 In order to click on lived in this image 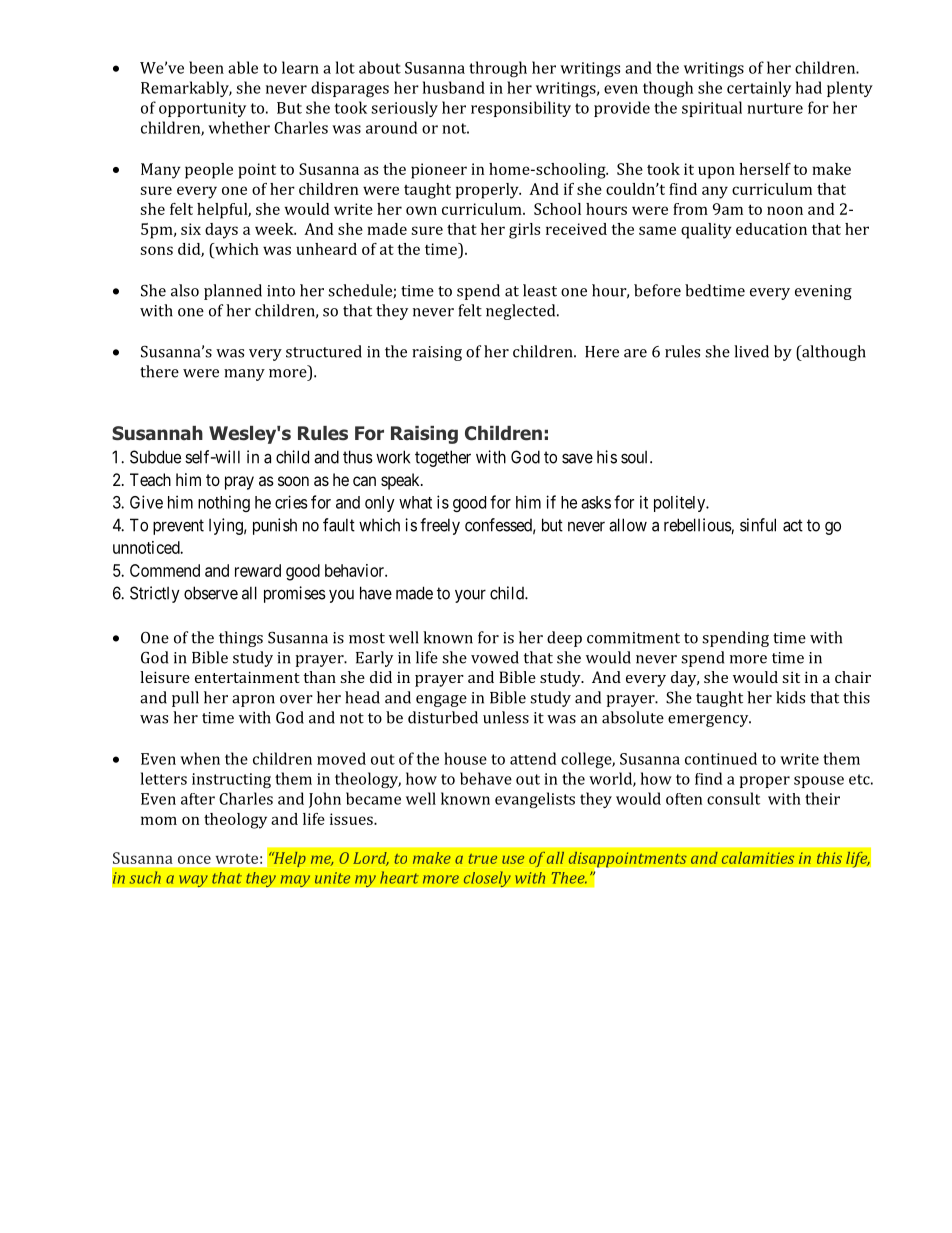, I will do `click(751, 351)`.
